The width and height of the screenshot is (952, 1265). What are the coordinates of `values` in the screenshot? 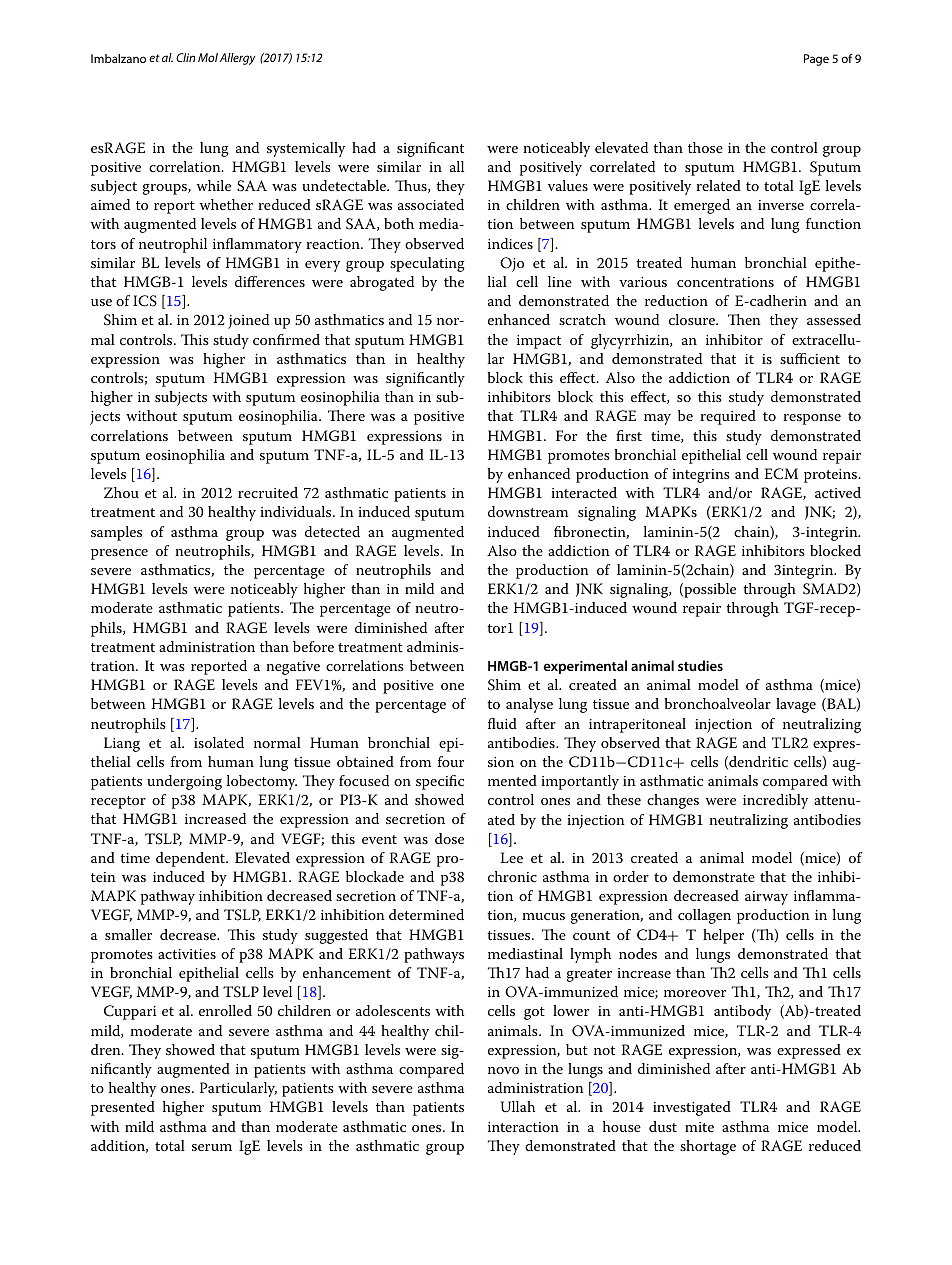 It's located at (568, 185).
